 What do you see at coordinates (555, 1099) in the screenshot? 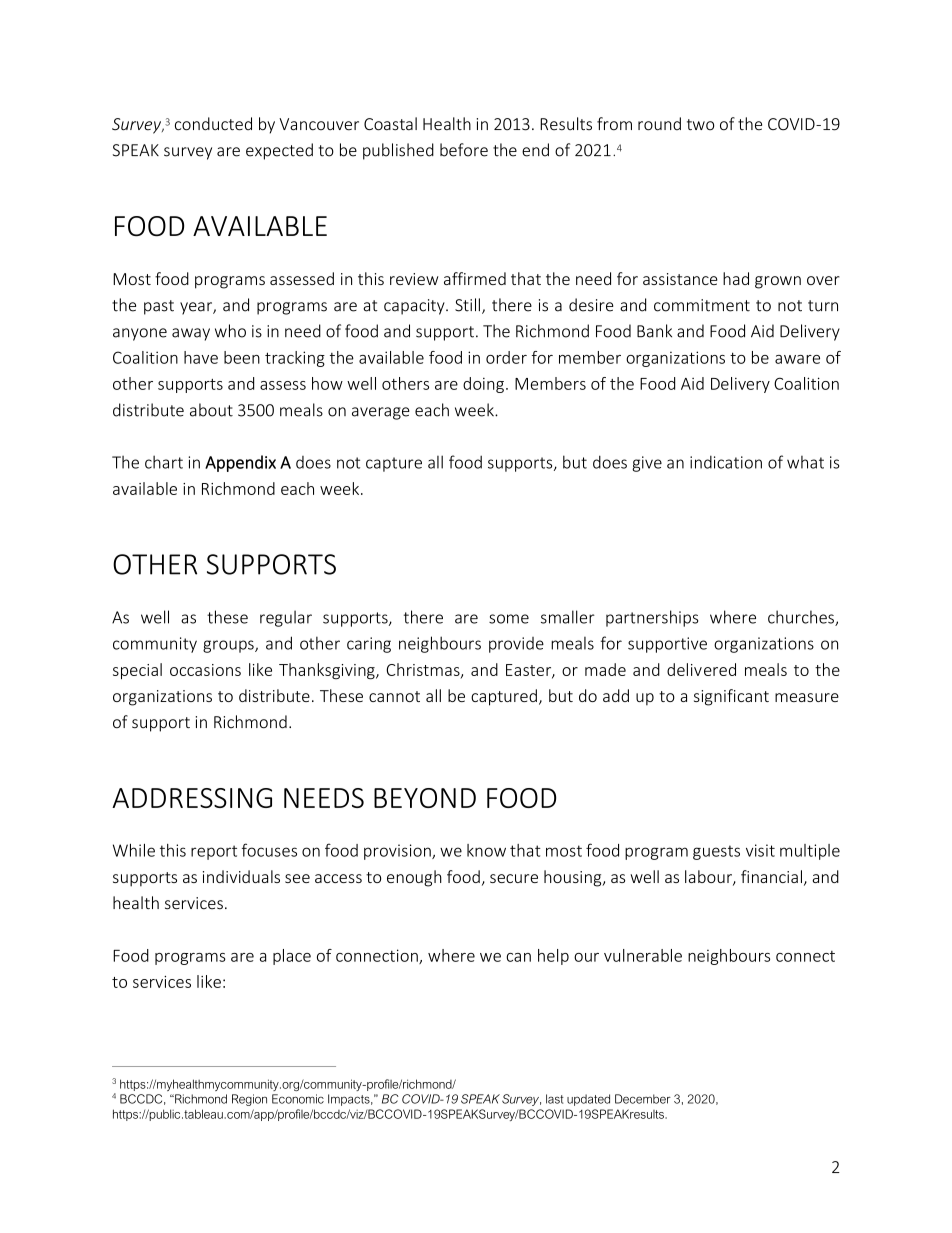
I see `last` at bounding box center [555, 1099].
